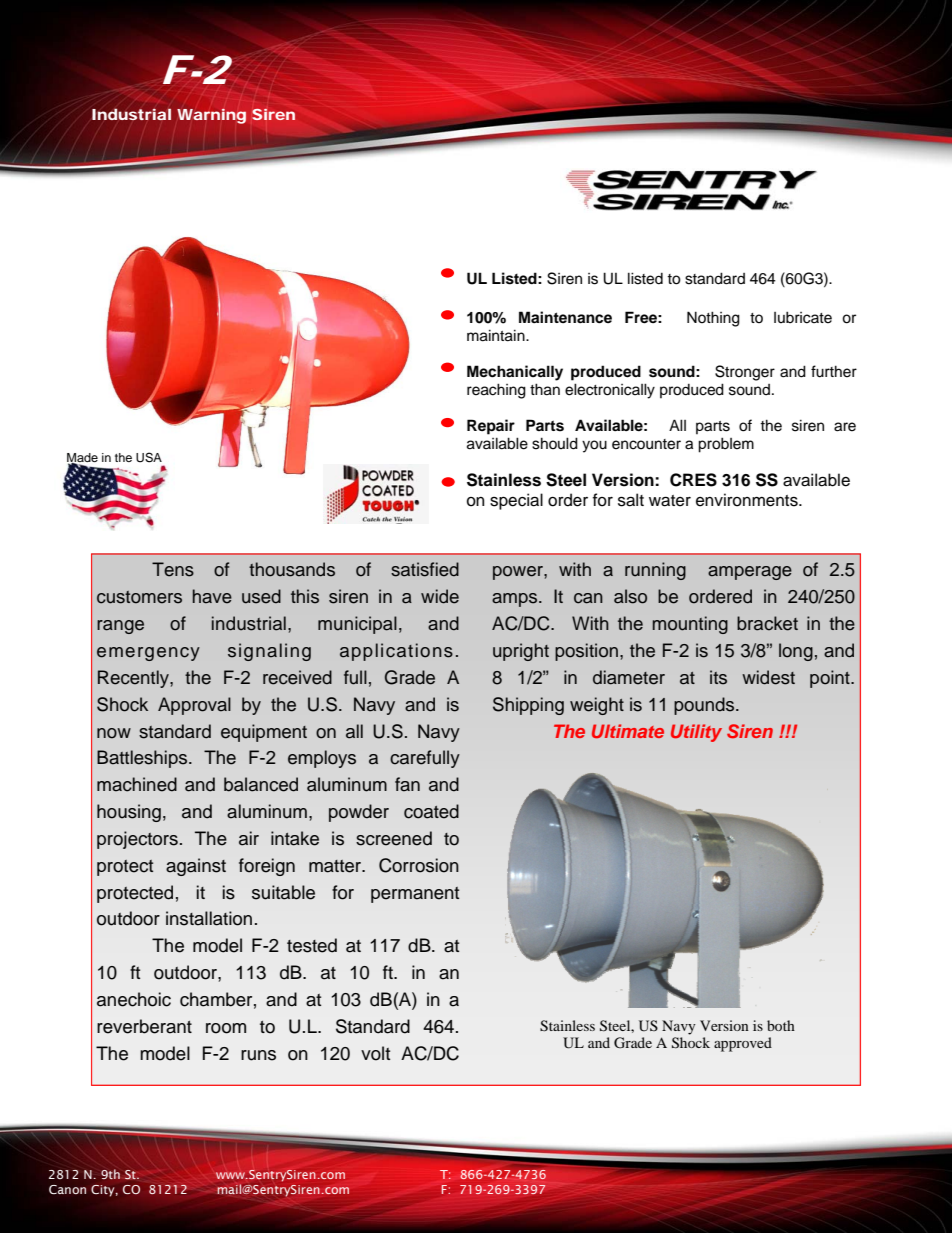  I want to click on Canon, so click(67, 1189).
